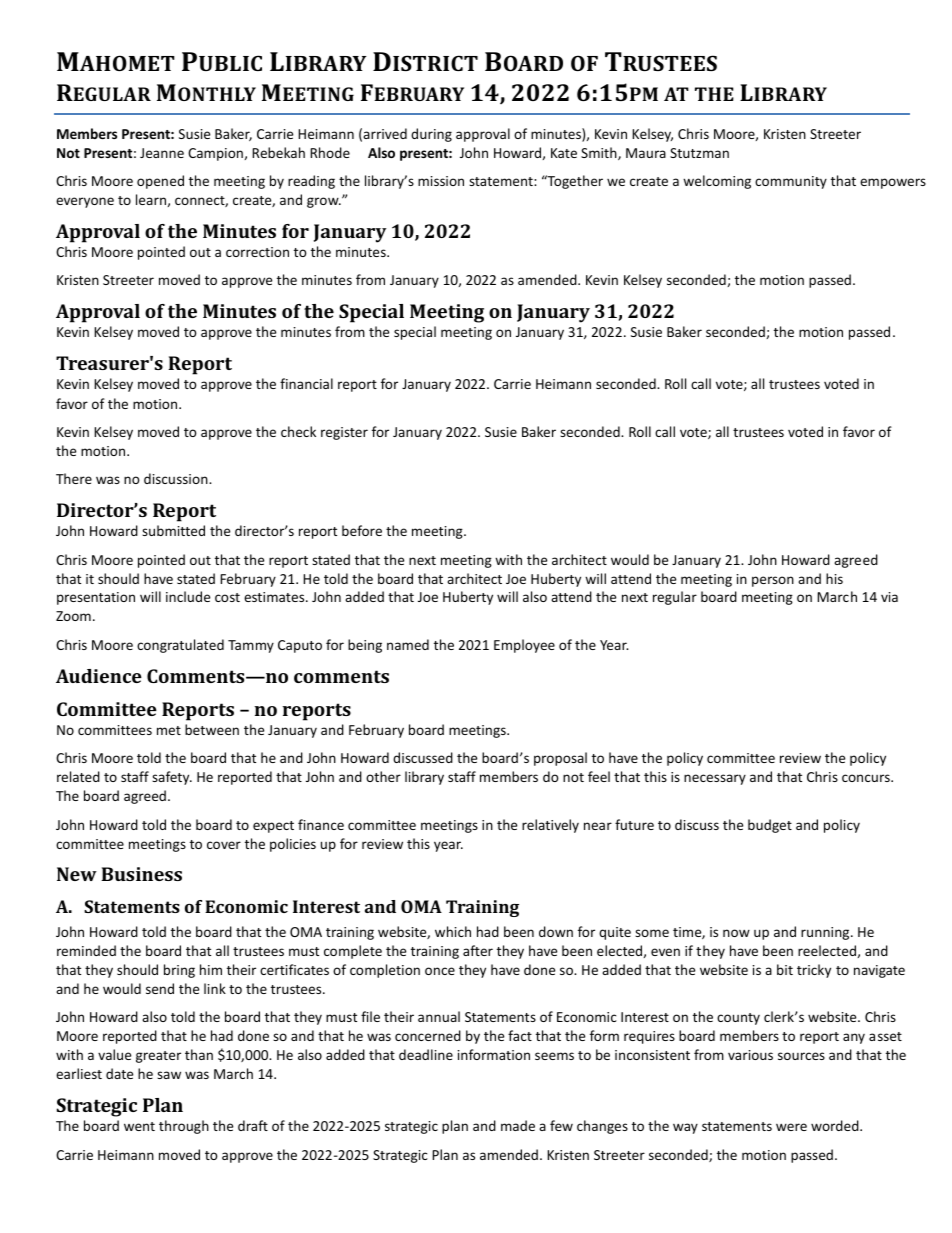 The image size is (952, 1233). What do you see at coordinates (770, 826) in the screenshot?
I see `budget` at bounding box center [770, 826].
